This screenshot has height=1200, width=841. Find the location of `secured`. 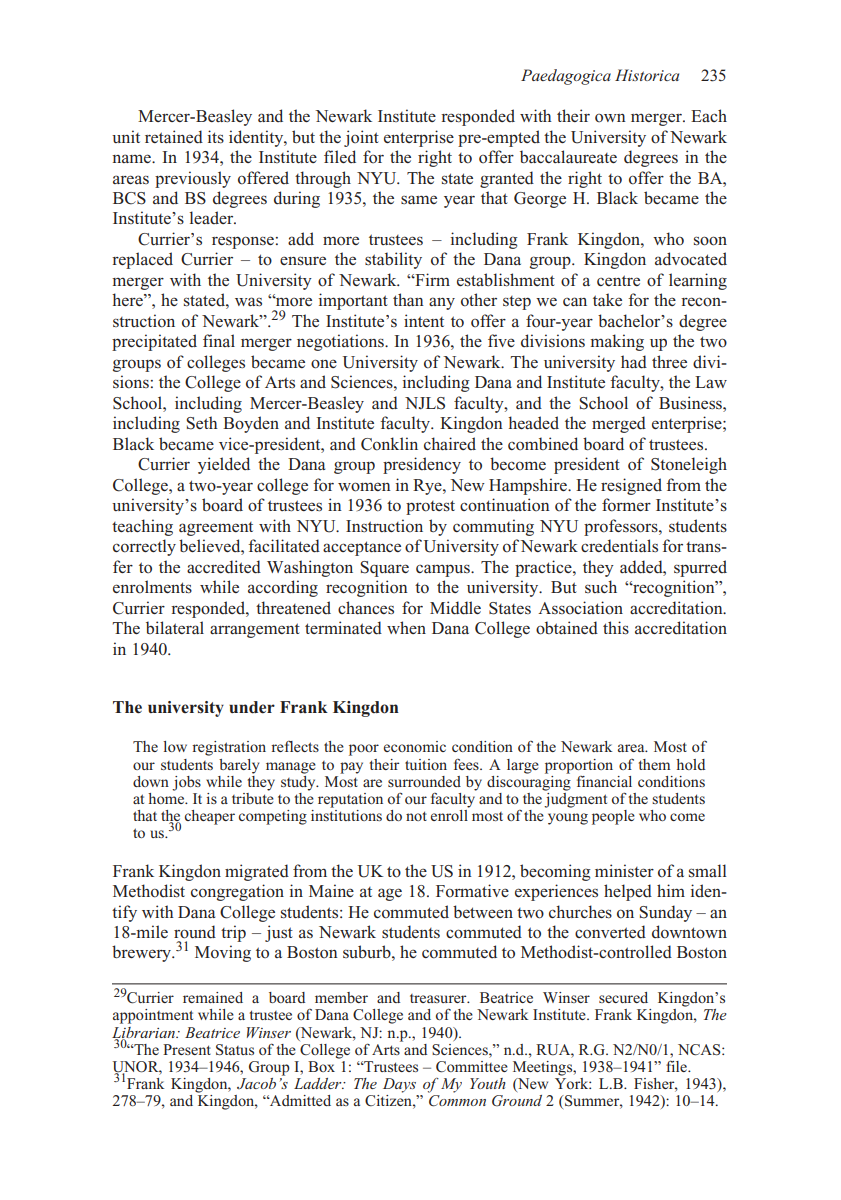

secured is located at coordinates (623, 997).
